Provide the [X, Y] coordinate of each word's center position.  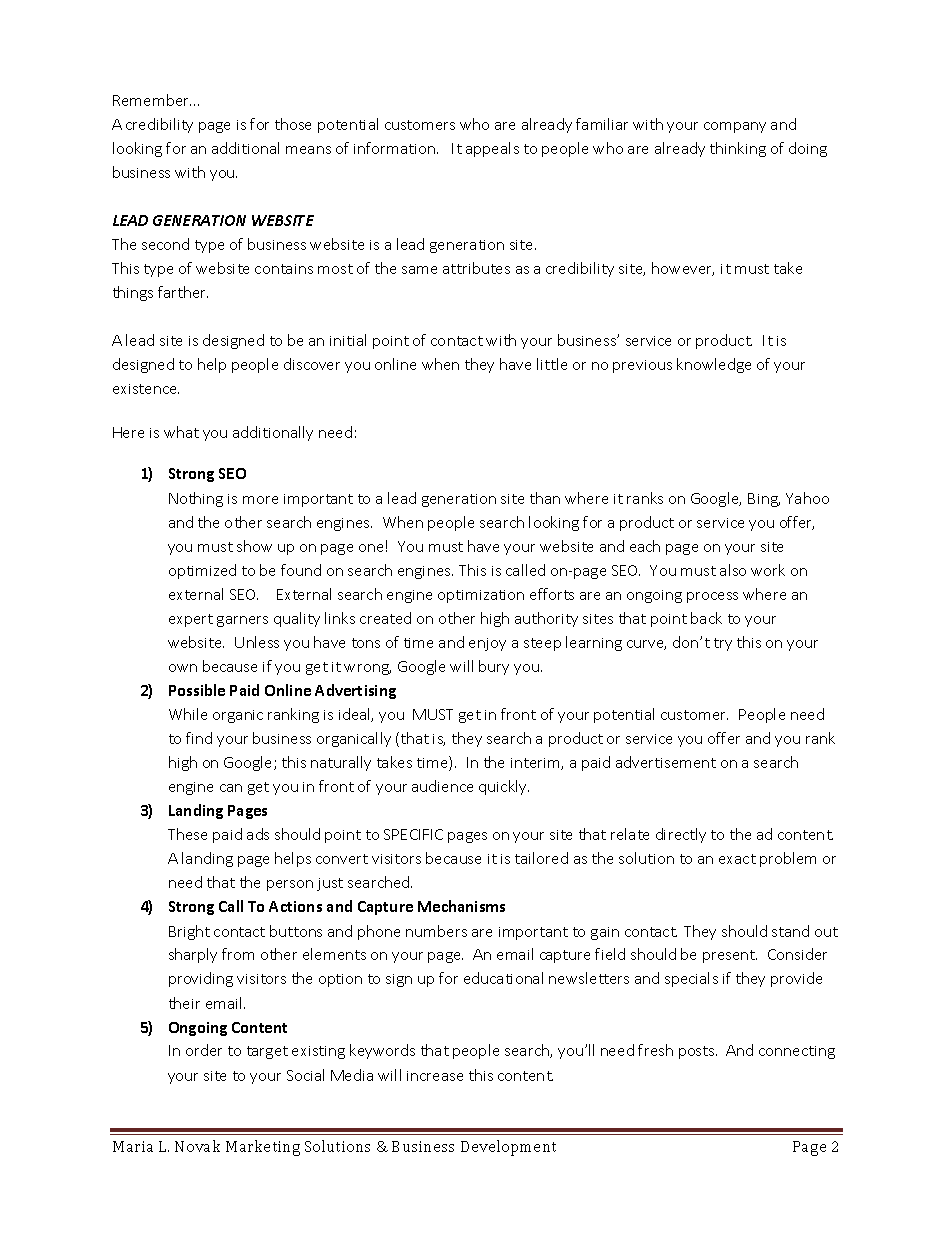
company [735, 127]
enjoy [487, 644]
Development [508, 1148]
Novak [197, 1146]
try [723, 644]
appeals [492, 149]
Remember [152, 100]
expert [191, 620]
